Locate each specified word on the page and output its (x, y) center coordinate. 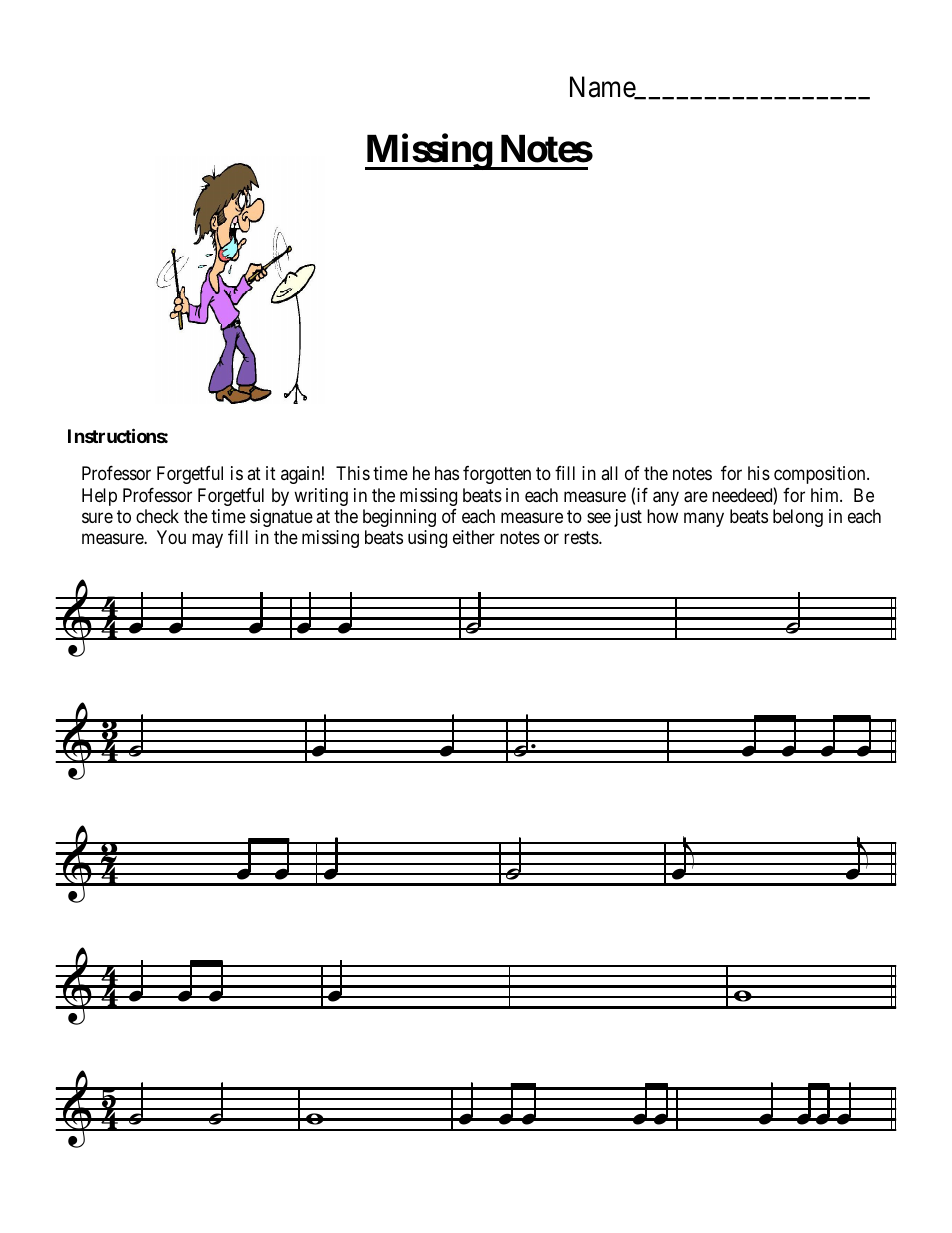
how (662, 516)
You (171, 537)
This (353, 473)
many (704, 519)
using (427, 539)
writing (321, 497)
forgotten (497, 475)
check (157, 516)
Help (99, 497)
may (207, 541)
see (599, 517)
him (826, 495)
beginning (399, 518)
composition (821, 475)
